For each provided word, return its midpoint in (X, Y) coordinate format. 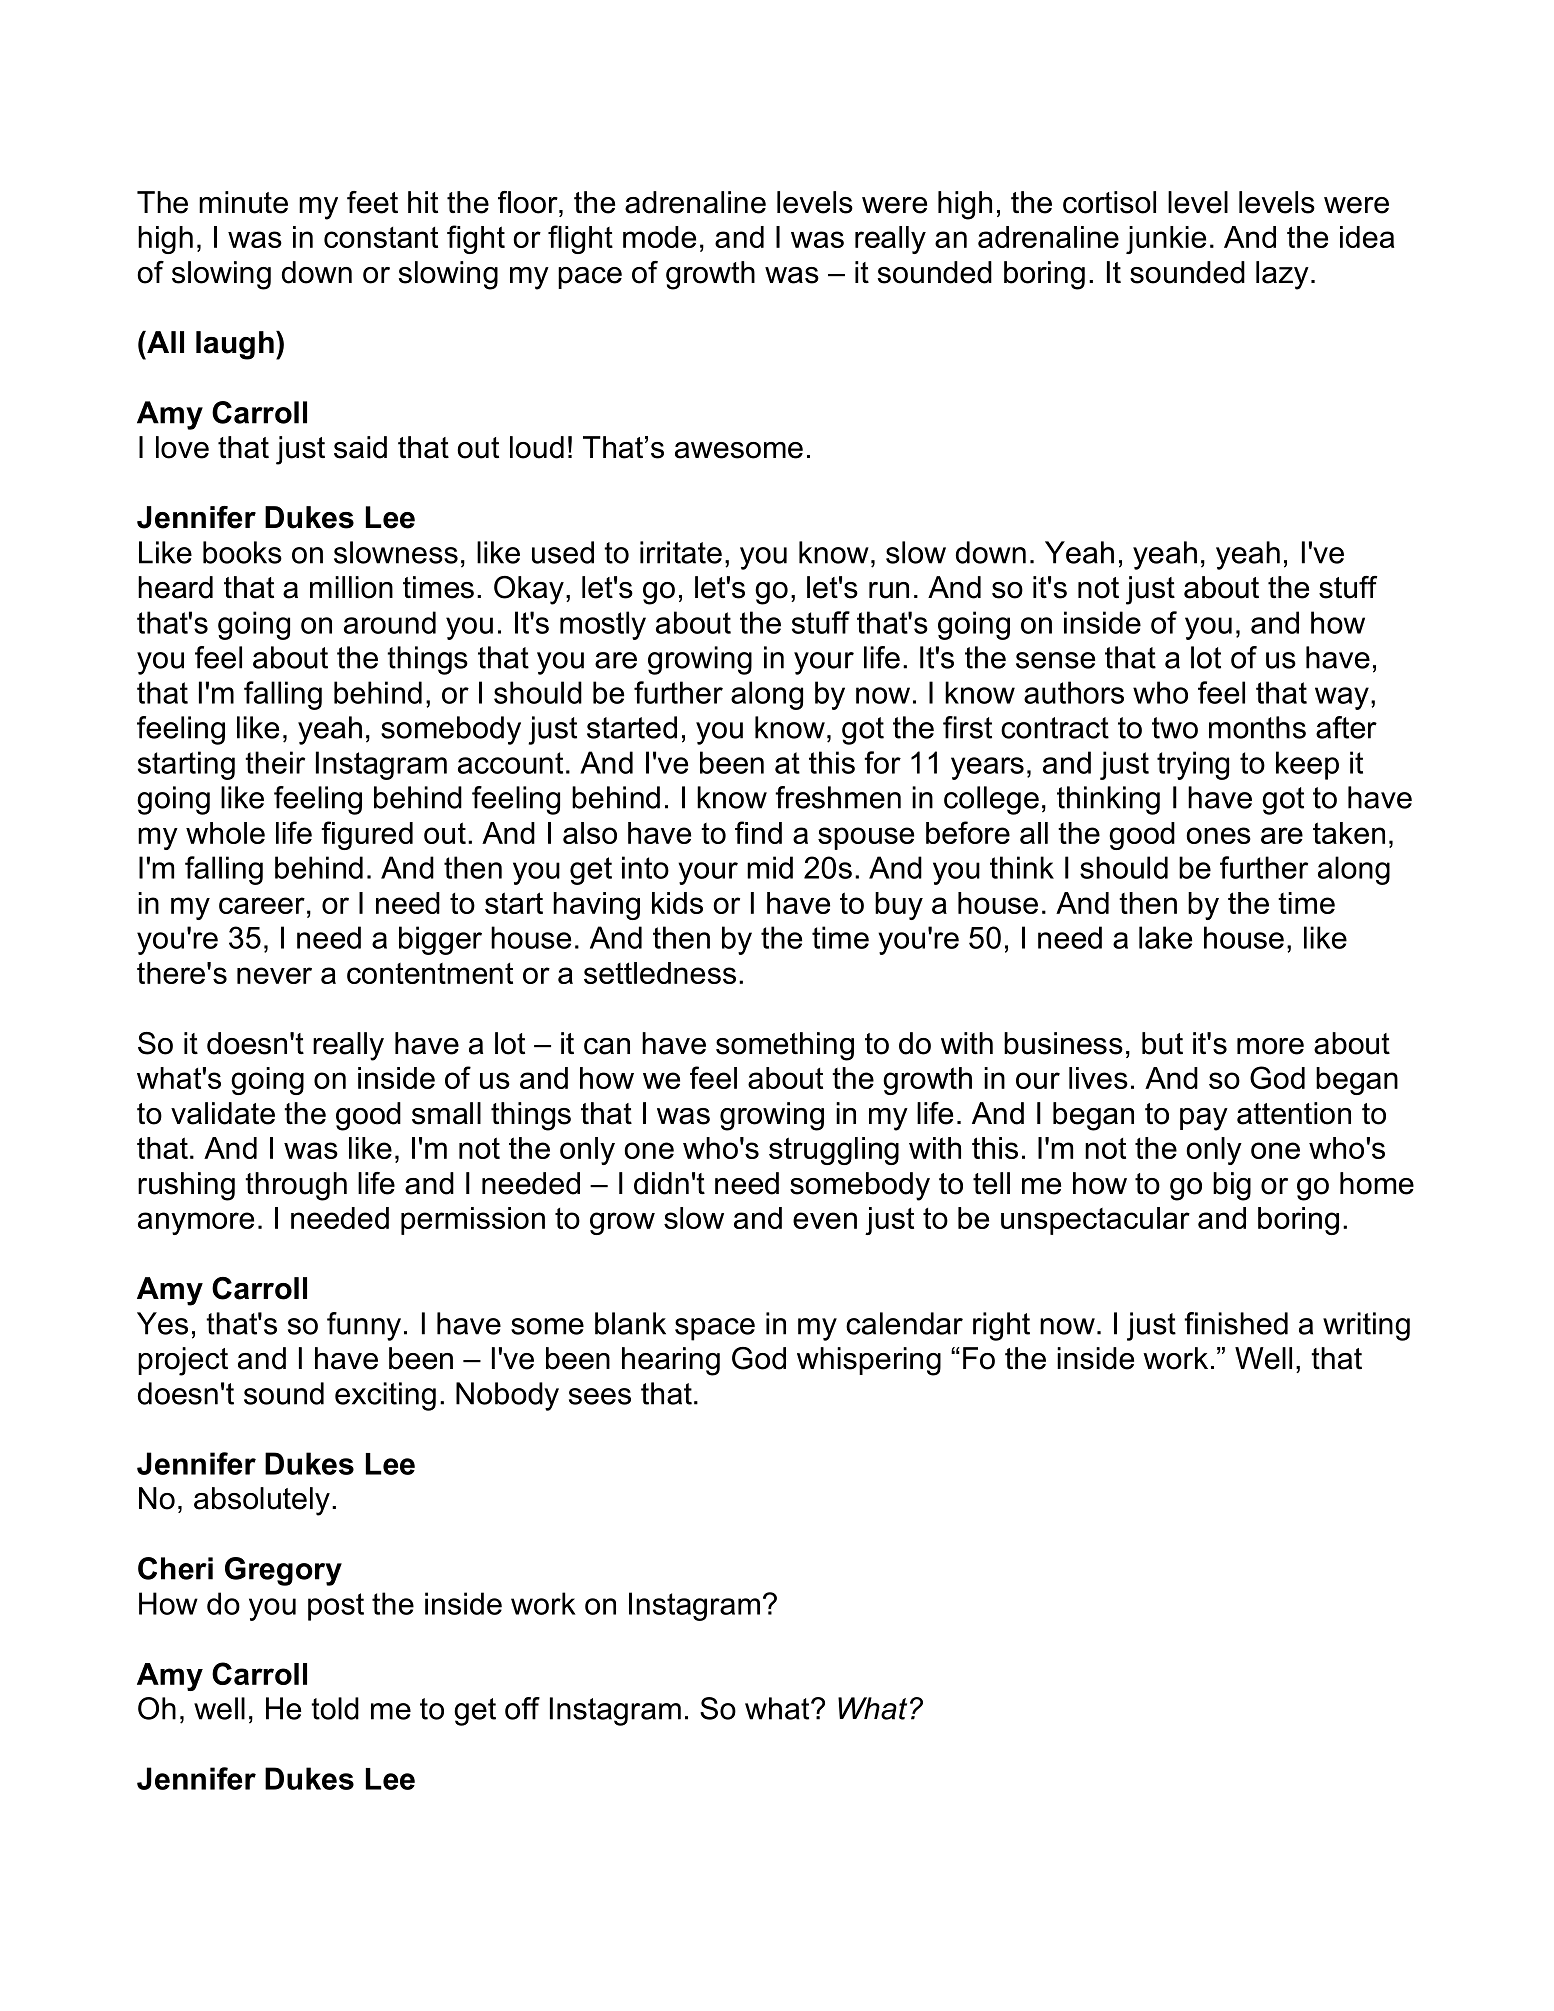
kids (677, 903)
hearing (671, 1361)
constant (381, 237)
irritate (681, 552)
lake (1165, 937)
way (1342, 698)
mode (659, 237)
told (335, 1708)
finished (1236, 1323)
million (351, 587)
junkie (1166, 240)
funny (364, 1326)
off (522, 1708)
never (274, 975)
